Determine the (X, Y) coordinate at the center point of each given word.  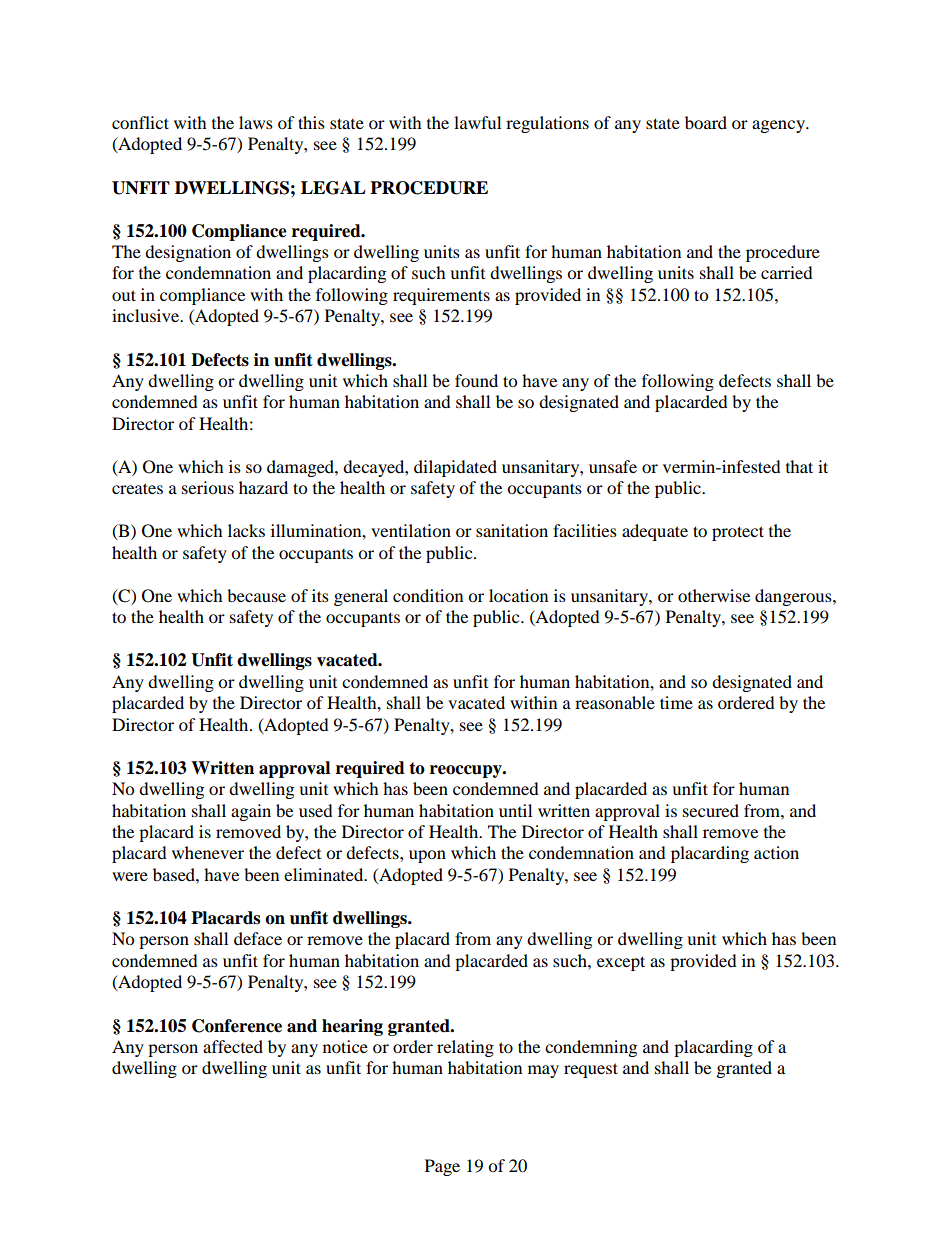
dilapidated (455, 468)
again (251, 812)
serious (208, 487)
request (591, 1070)
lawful (477, 122)
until (515, 810)
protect (738, 533)
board (706, 122)
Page (442, 1167)
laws (256, 122)
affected (233, 1046)
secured (711, 810)
